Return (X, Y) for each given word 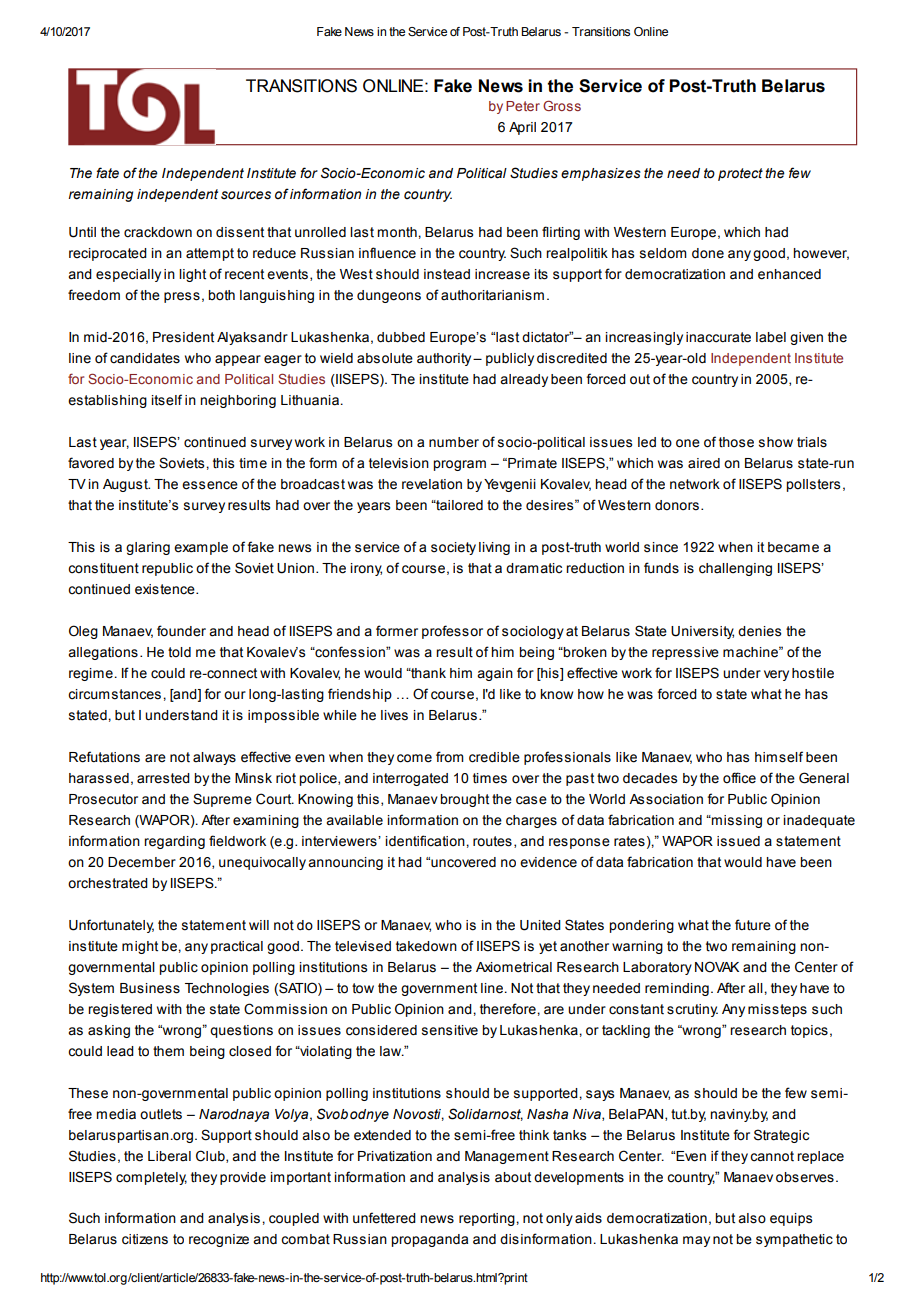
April (522, 128)
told (179, 652)
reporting (488, 1219)
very (776, 675)
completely (151, 1178)
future (753, 925)
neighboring (238, 401)
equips (791, 1219)
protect (740, 174)
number (454, 442)
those (736, 442)
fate (107, 173)
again (495, 674)
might (140, 947)
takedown (426, 946)
